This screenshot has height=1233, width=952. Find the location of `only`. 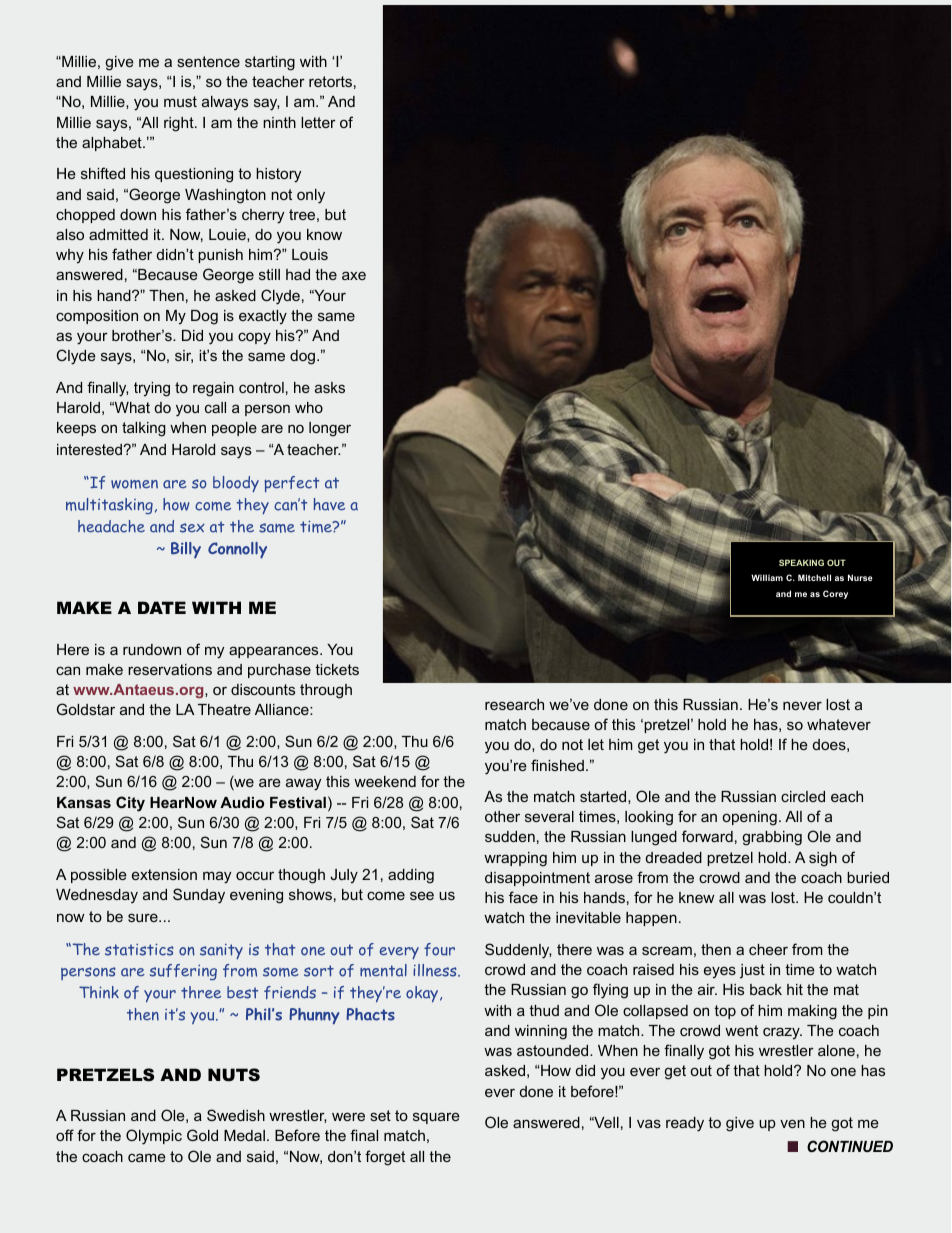

only is located at coordinates (311, 196).
